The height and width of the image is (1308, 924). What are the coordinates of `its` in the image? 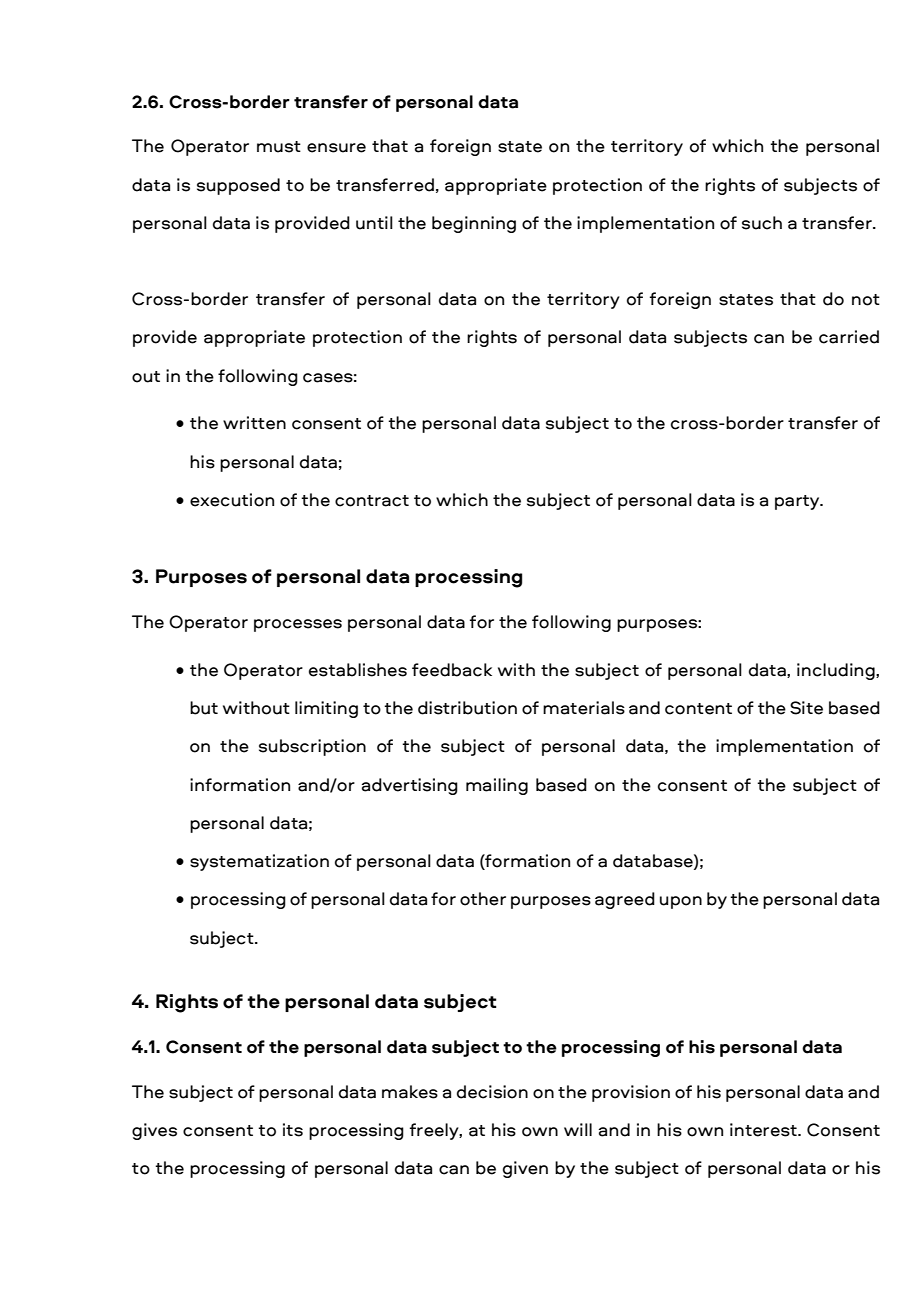 It's located at (293, 1130).
